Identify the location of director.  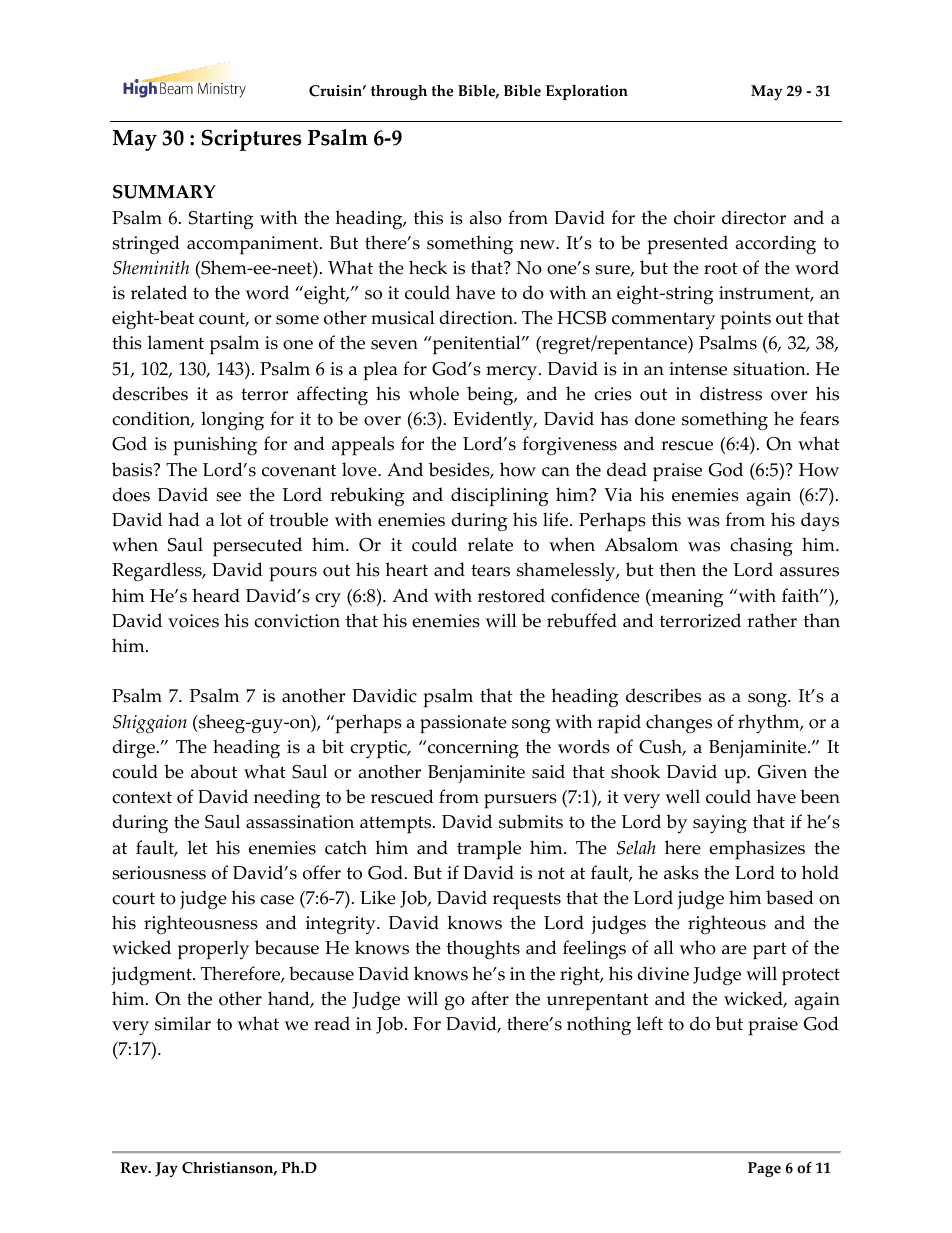
(754, 217).
